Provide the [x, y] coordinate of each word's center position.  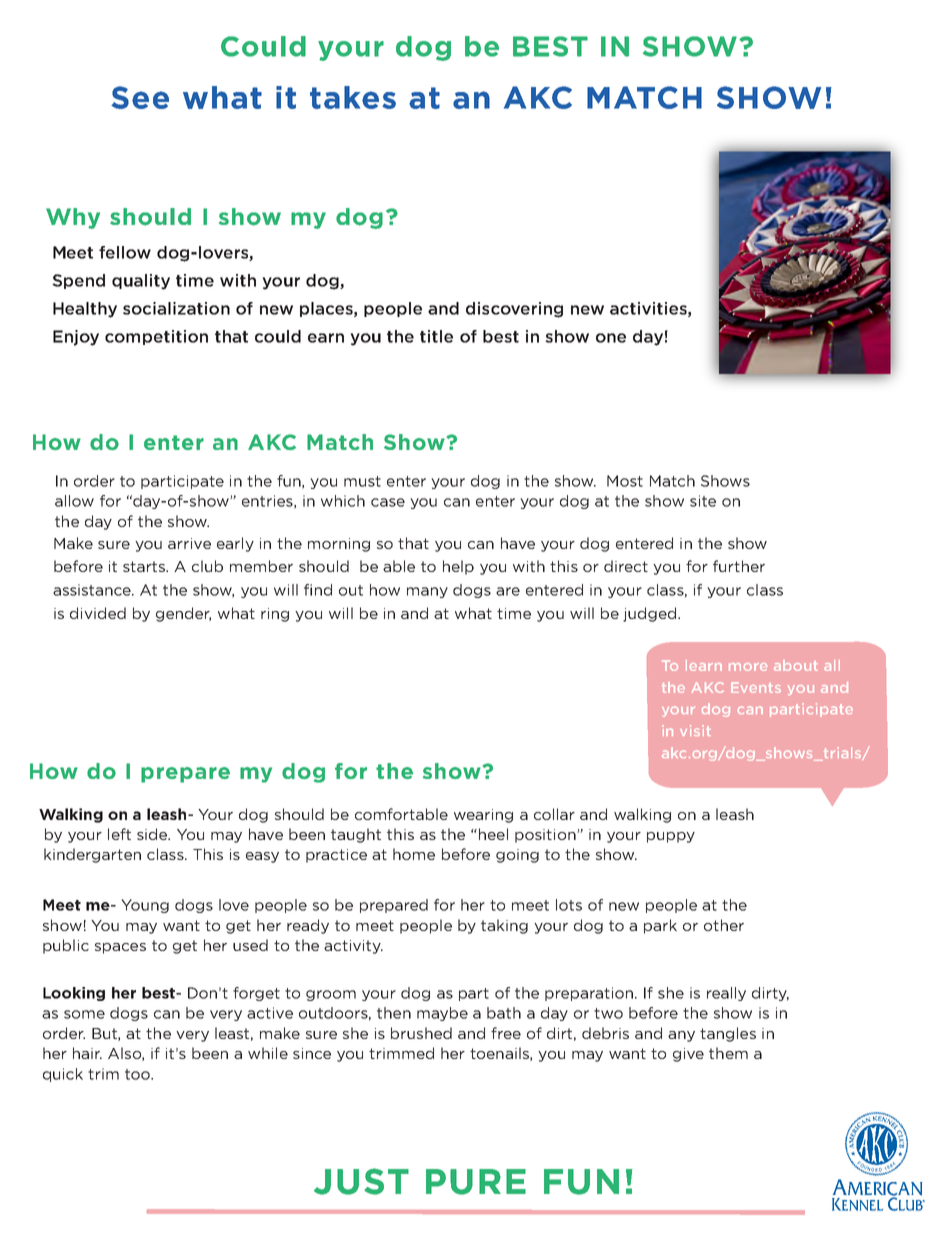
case [388, 502]
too [138, 1074]
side [153, 834]
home [414, 854]
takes [353, 97]
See [140, 97]
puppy [671, 837]
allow [74, 501]
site [703, 501]
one [611, 338]
